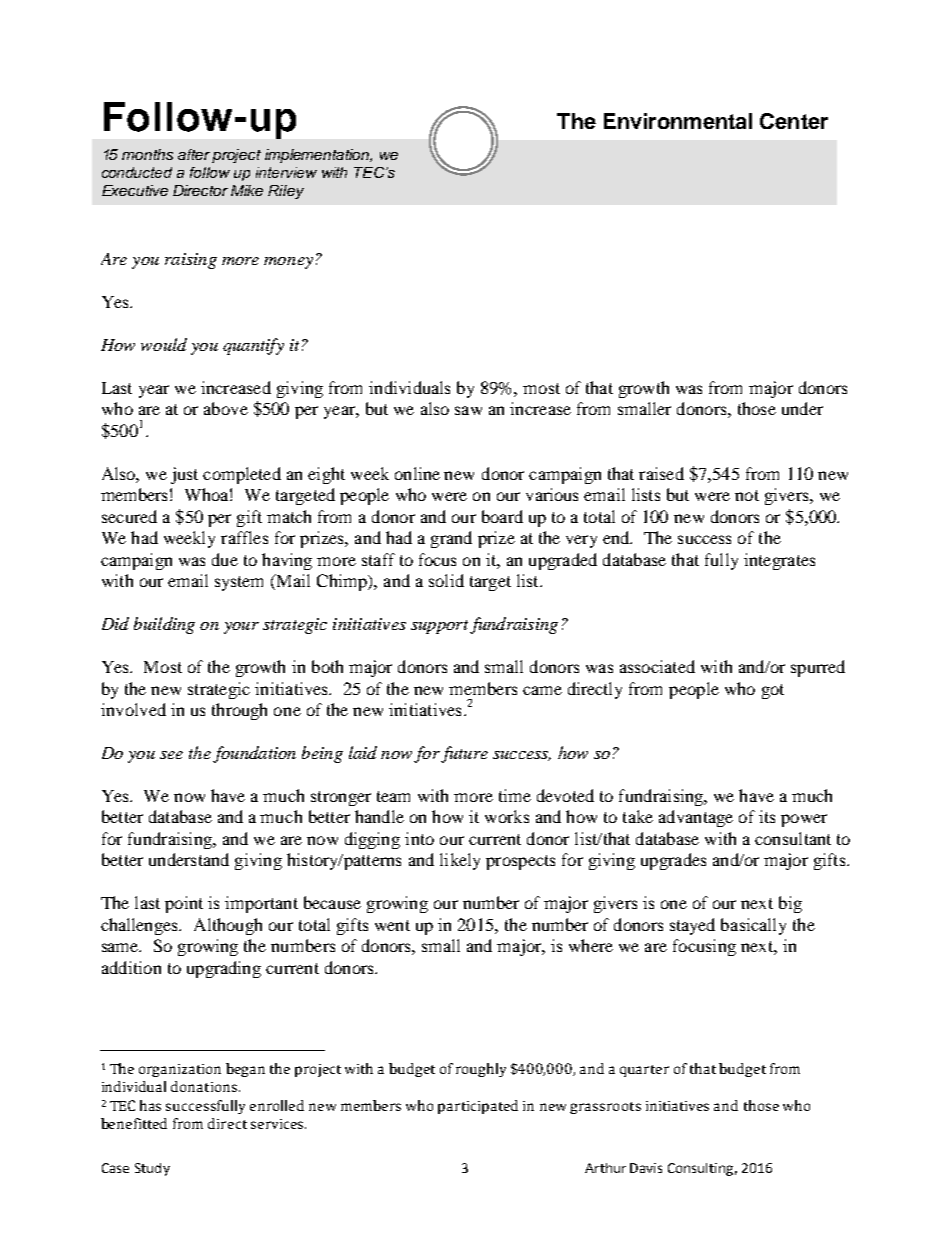 The image size is (952, 1233). What do you see at coordinates (468, 410) in the screenshot?
I see `saw` at bounding box center [468, 410].
